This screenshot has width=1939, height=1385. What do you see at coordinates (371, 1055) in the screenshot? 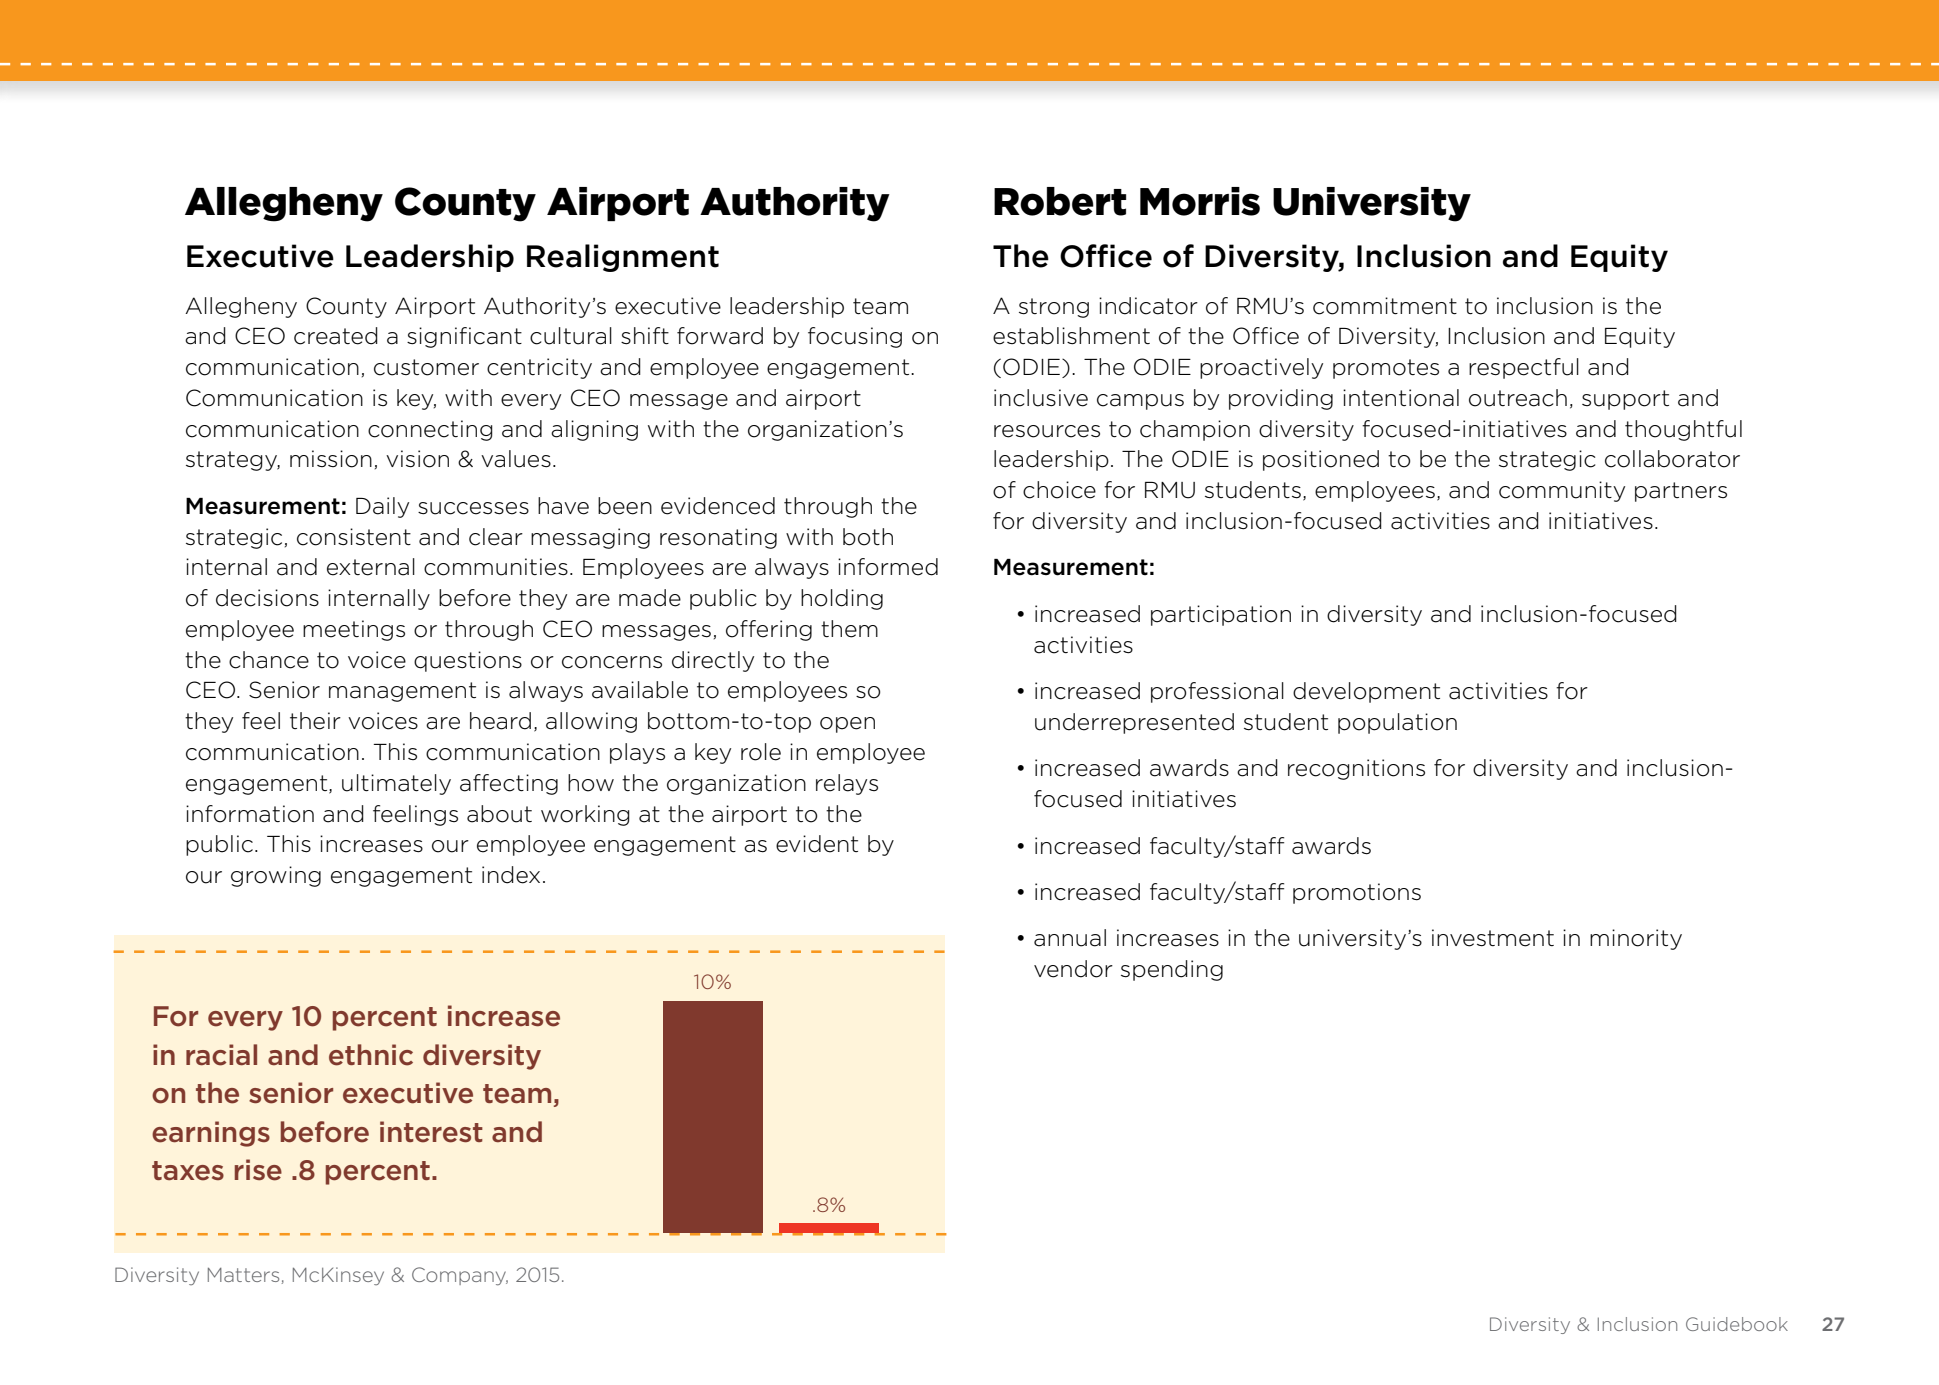
I see `ethnic` at bounding box center [371, 1055].
